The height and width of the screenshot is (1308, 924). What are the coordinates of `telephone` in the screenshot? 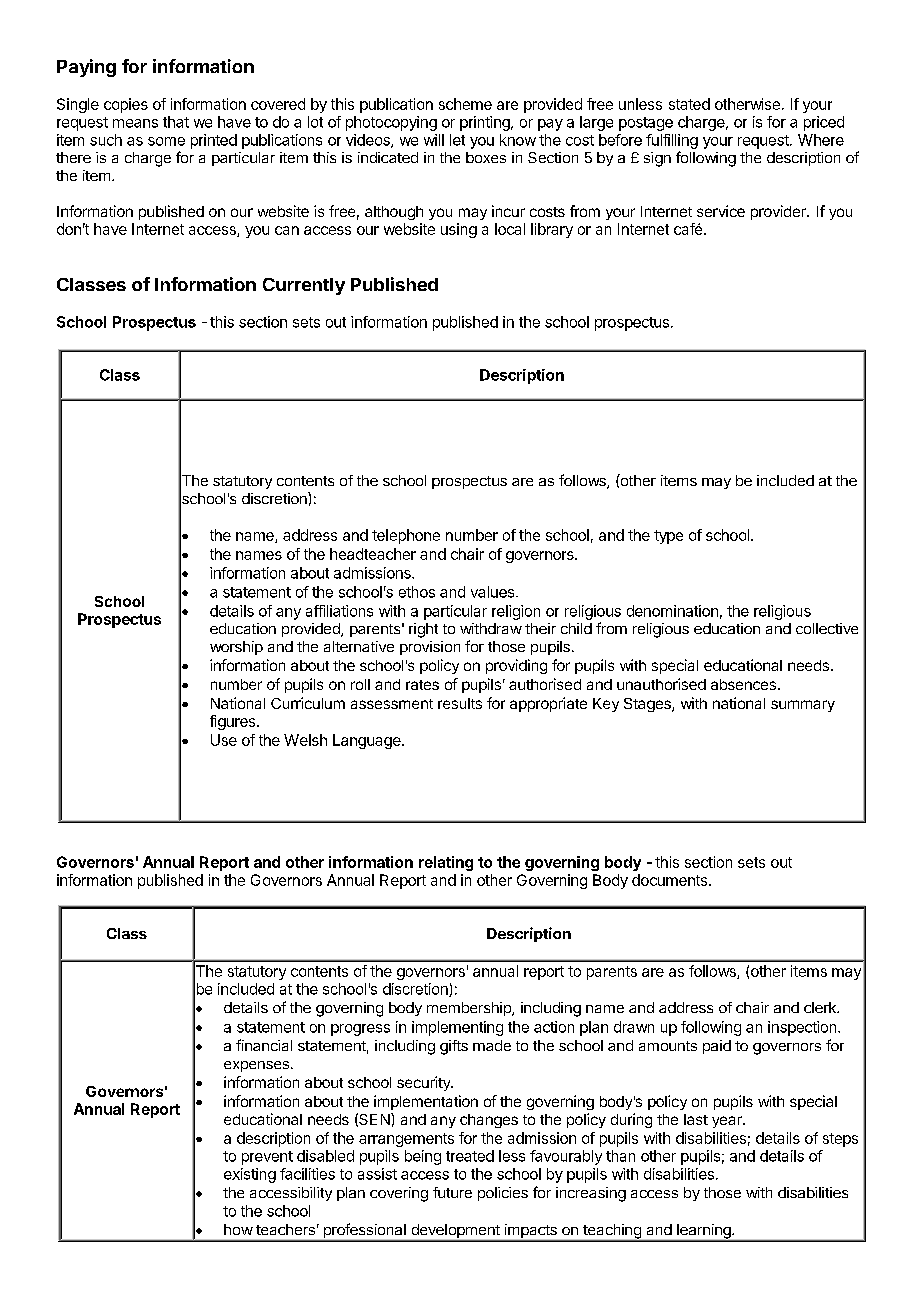 It's located at (406, 536).
